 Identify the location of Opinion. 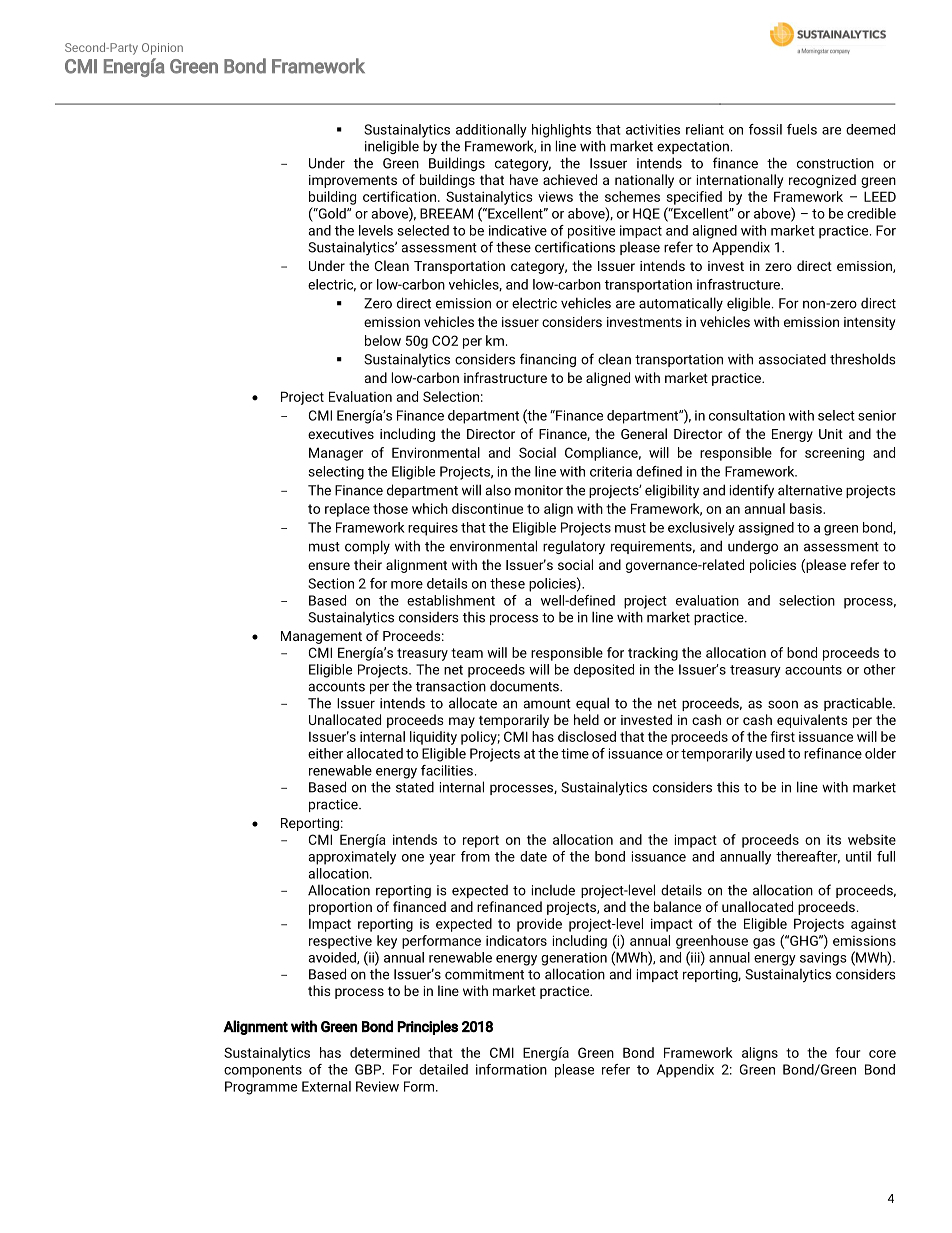
(162, 49).
